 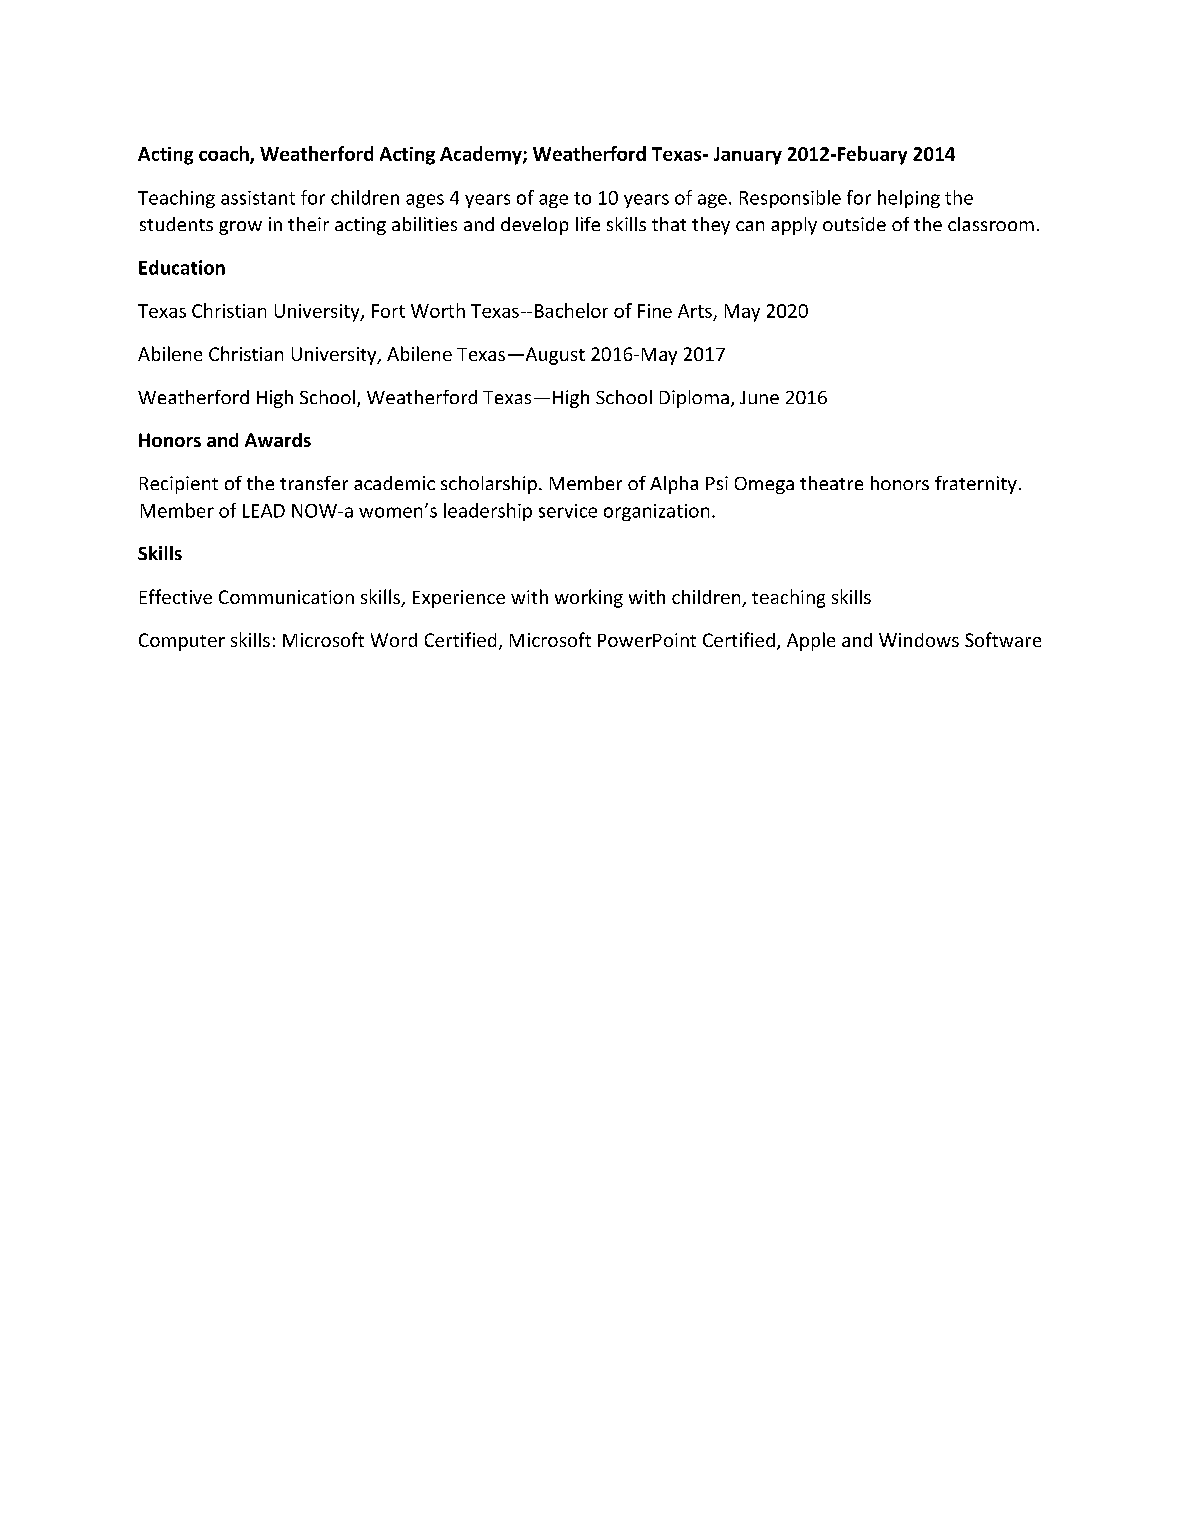 What do you see at coordinates (831, 483) in the screenshot?
I see `theatre` at bounding box center [831, 483].
